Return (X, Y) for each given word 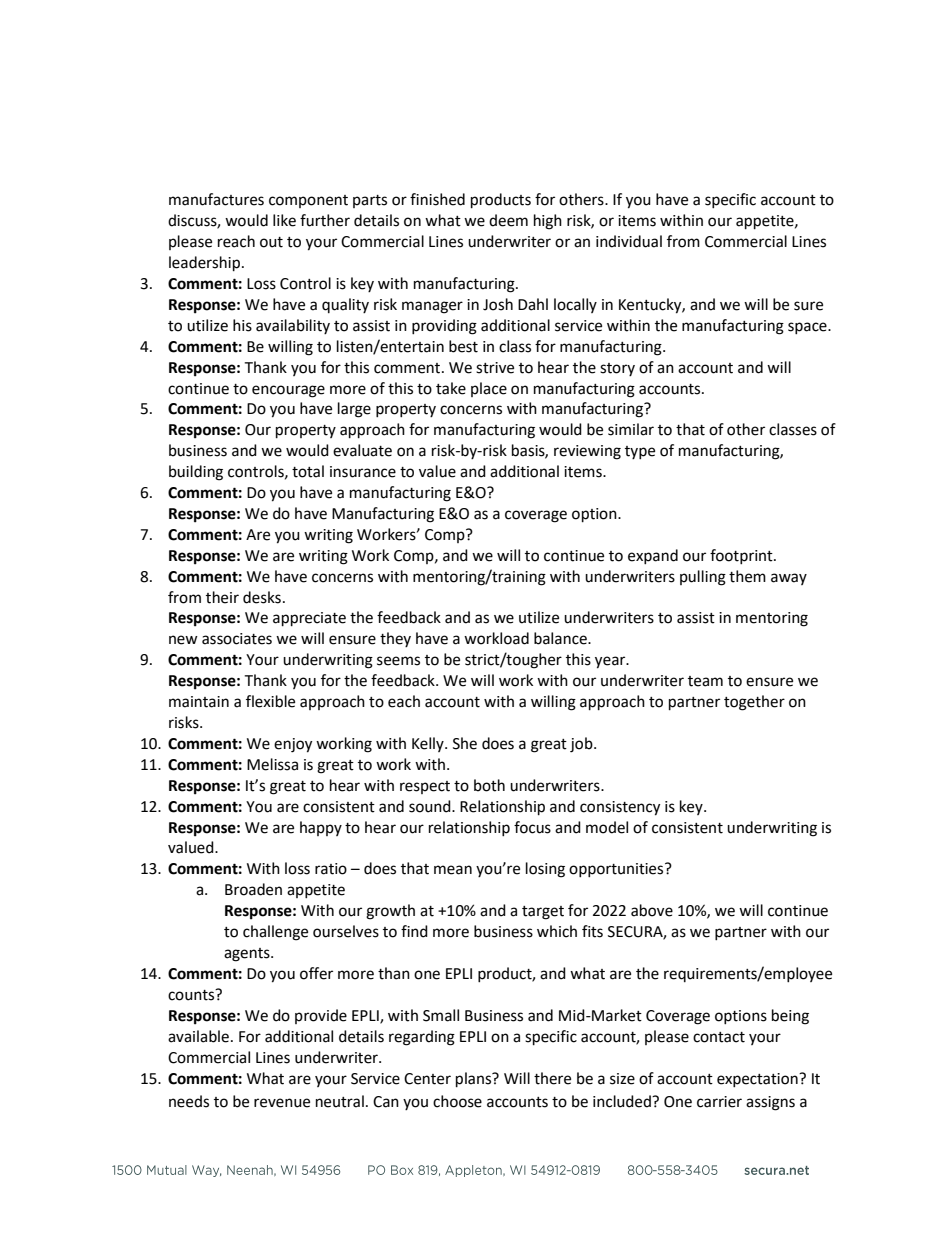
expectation (758, 1080)
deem (508, 220)
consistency (620, 808)
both (489, 785)
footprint (742, 556)
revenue (282, 1103)
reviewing (587, 452)
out (271, 242)
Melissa (272, 764)
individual (629, 241)
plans (475, 1080)
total (308, 471)
